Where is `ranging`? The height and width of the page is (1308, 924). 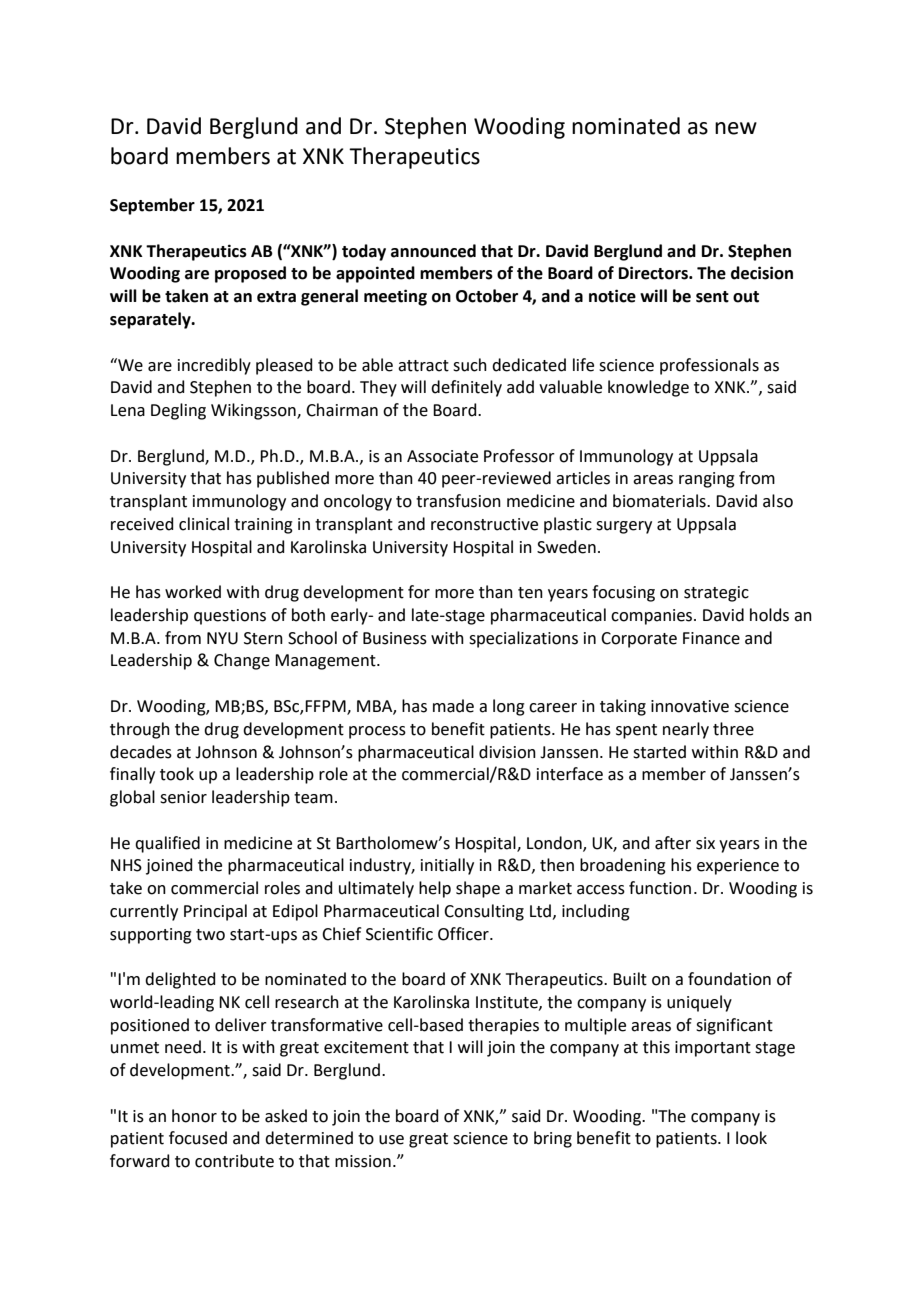 ranging is located at coordinates (707, 480).
